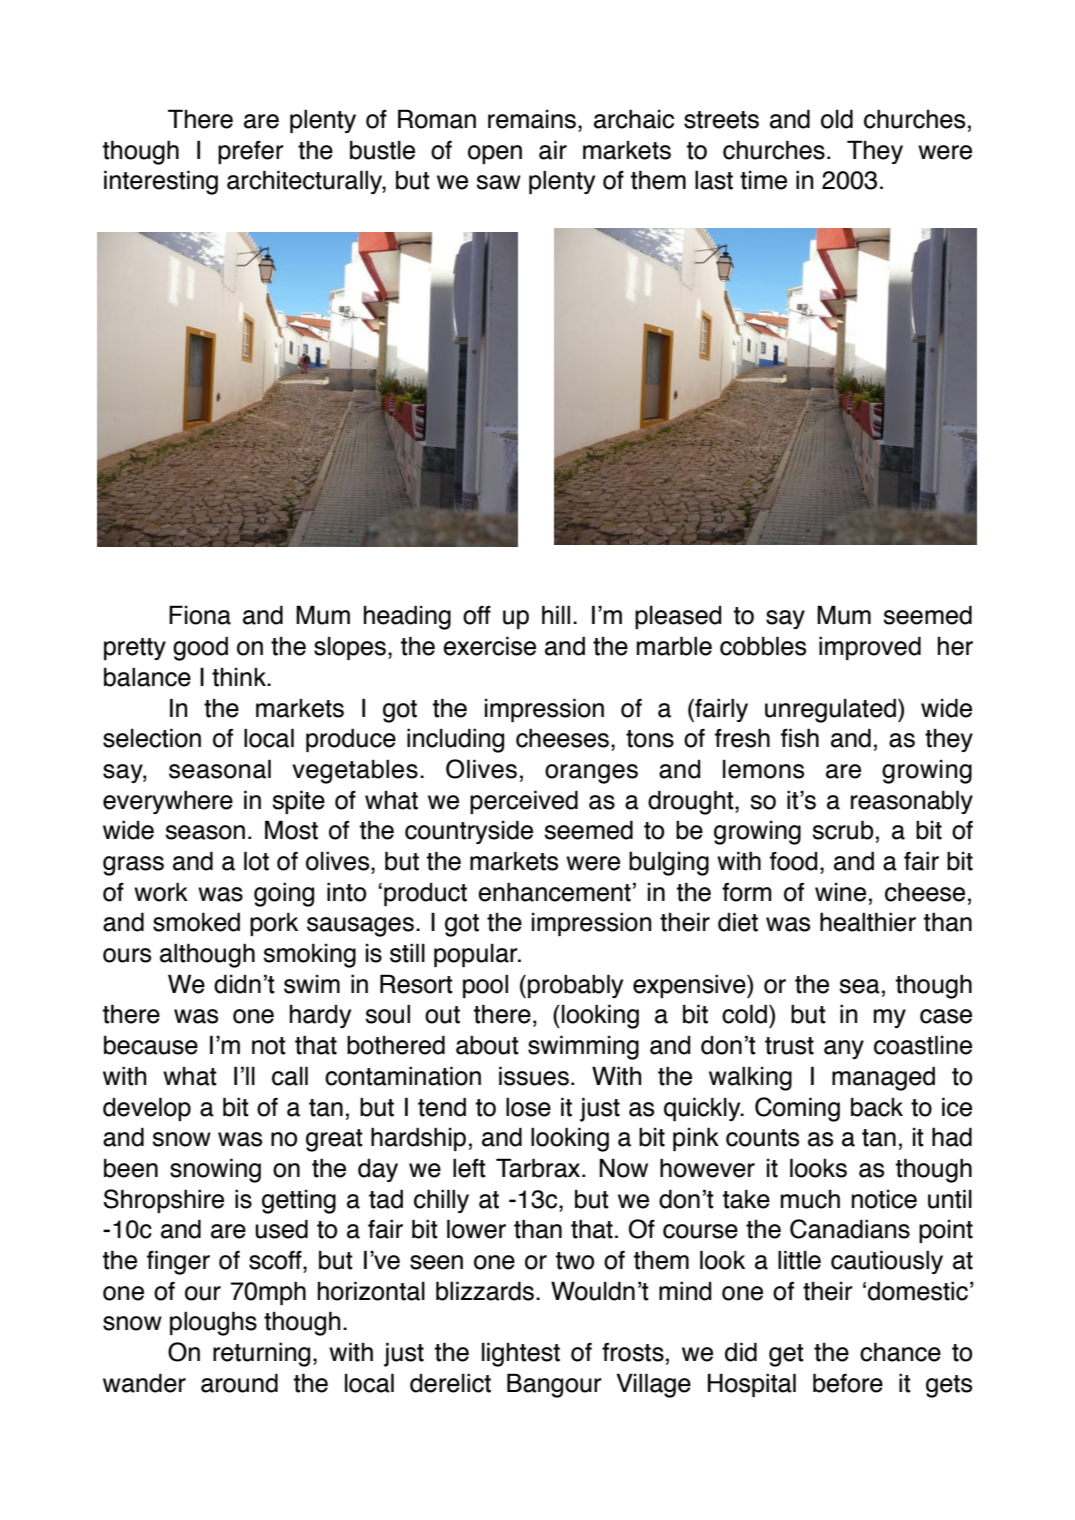  What do you see at coordinates (495, 154) in the page?
I see `open` at bounding box center [495, 154].
